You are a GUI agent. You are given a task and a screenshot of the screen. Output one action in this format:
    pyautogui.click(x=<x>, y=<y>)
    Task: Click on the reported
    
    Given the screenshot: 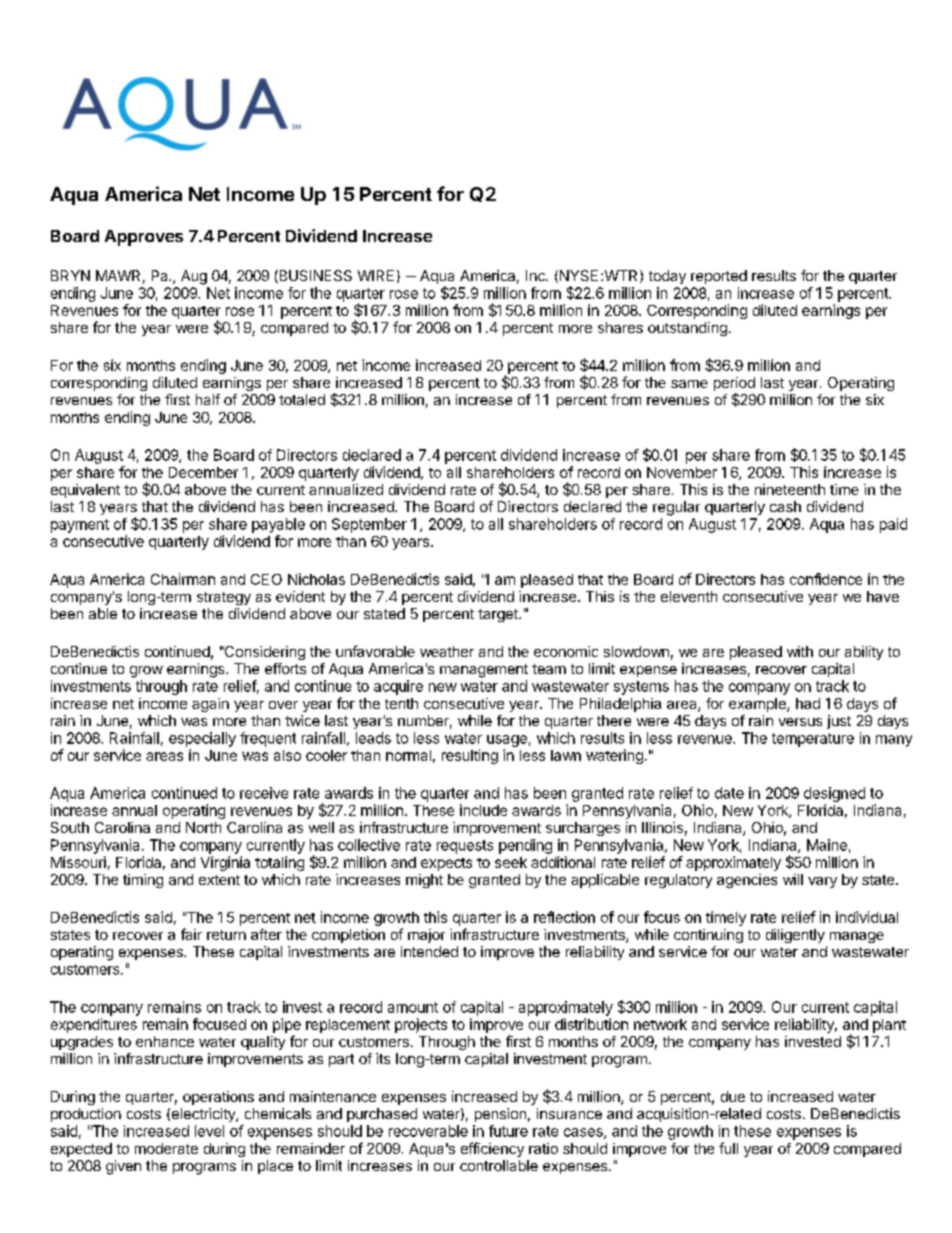 What is the action you would take?
    pyautogui.click(x=719, y=277)
